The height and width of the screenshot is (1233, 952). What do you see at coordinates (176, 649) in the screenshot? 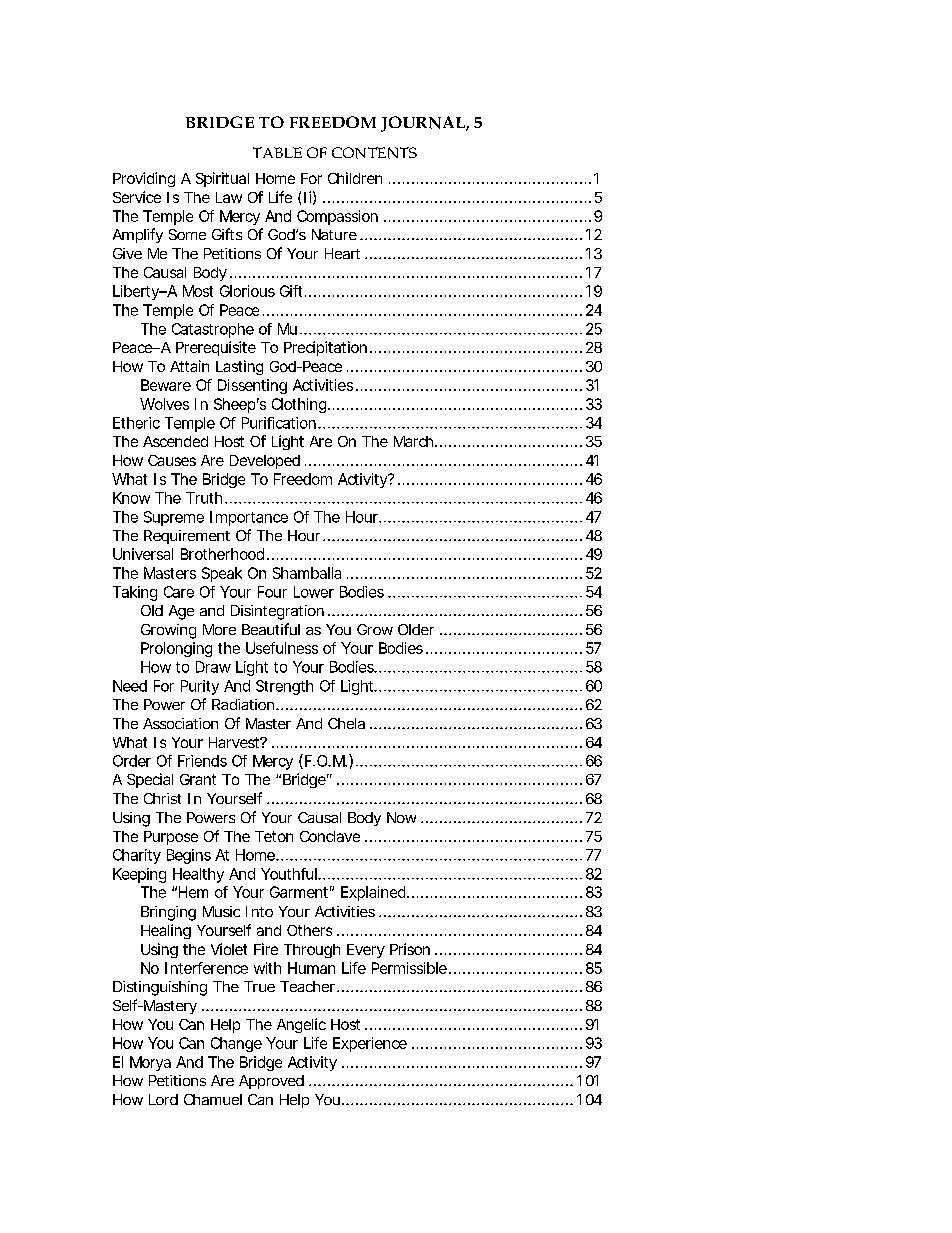
I see `Prolonging` at bounding box center [176, 649].
